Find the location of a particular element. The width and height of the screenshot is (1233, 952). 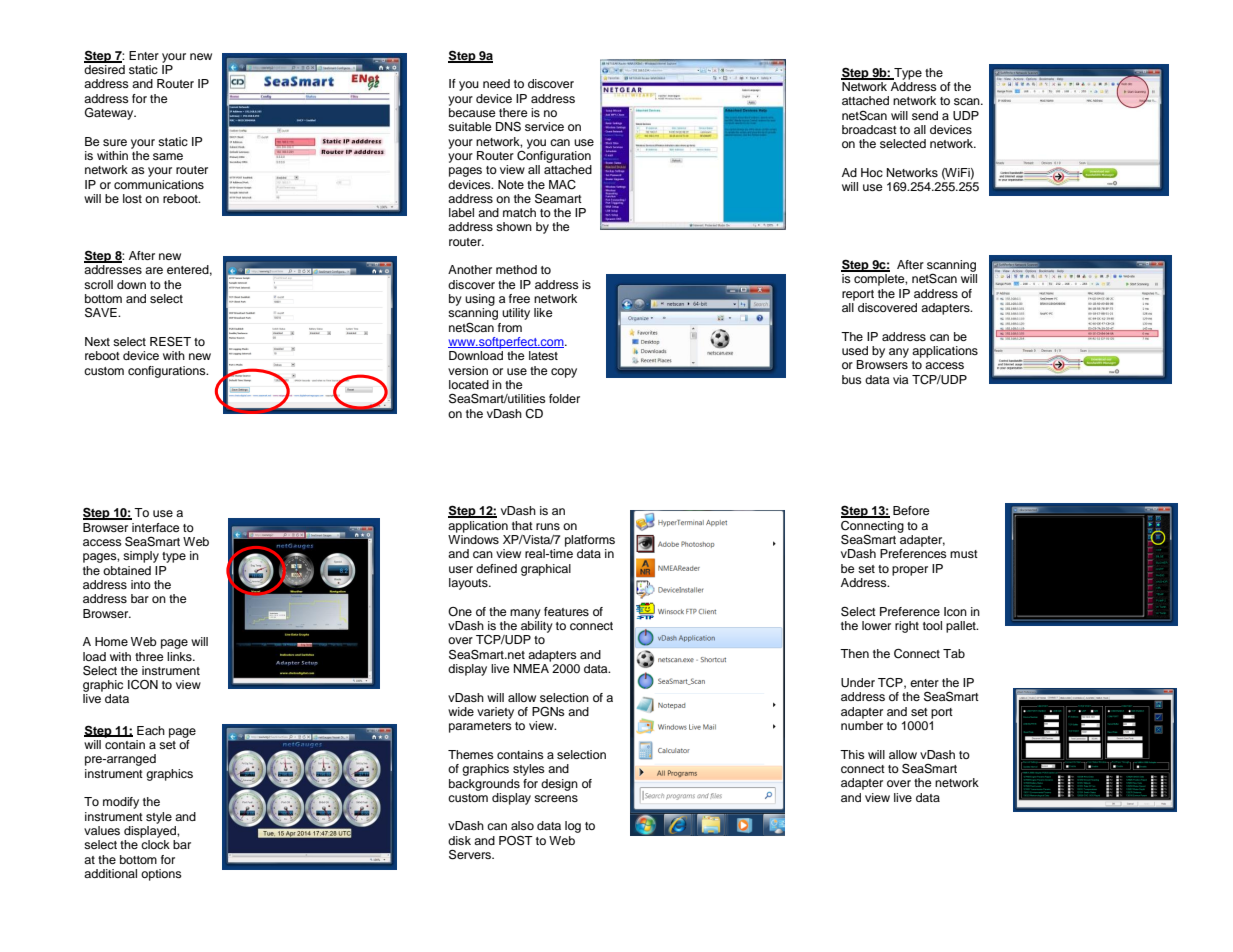

Before is located at coordinates (911, 510).
